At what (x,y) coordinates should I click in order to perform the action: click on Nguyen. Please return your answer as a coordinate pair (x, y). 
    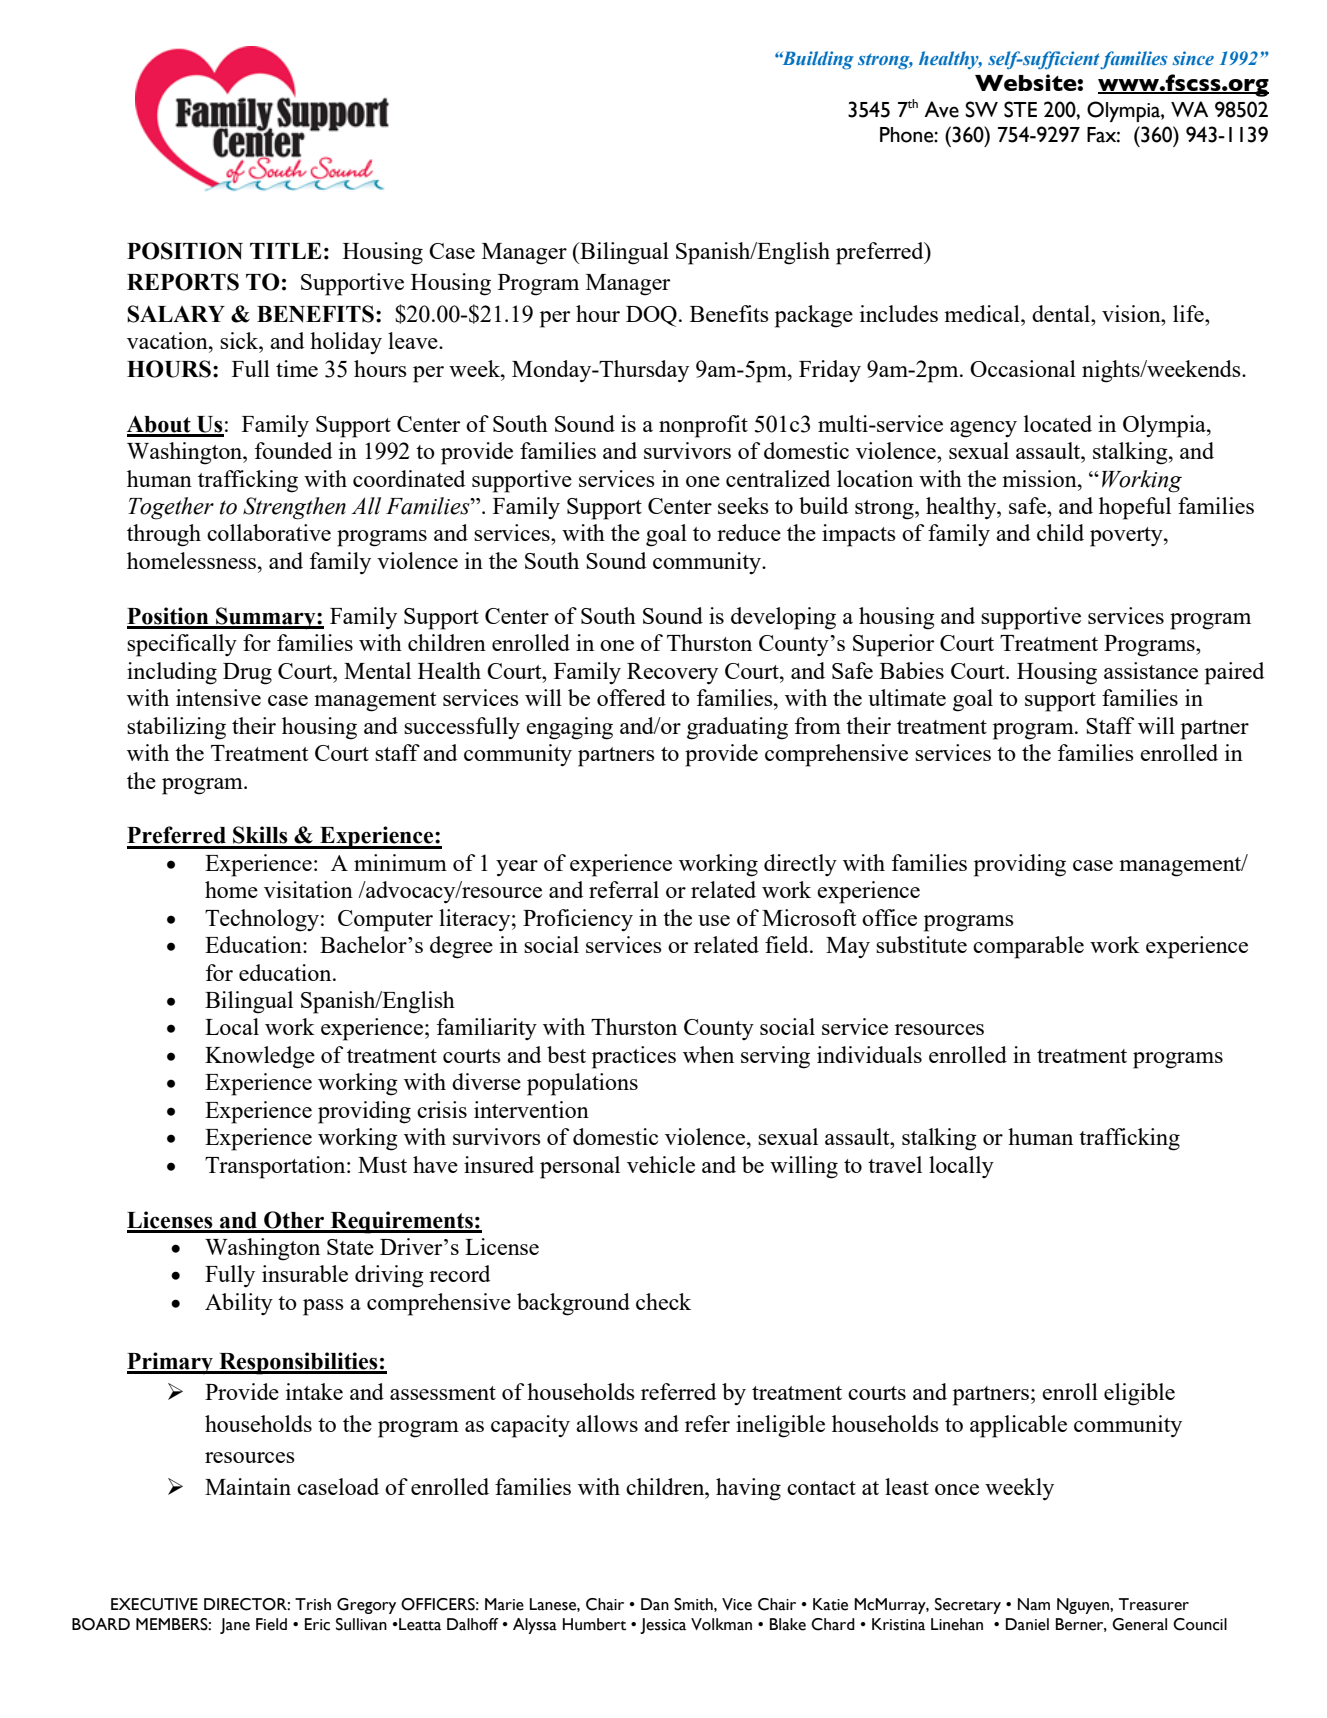
    Looking at the image, I should click on (1084, 1606).
